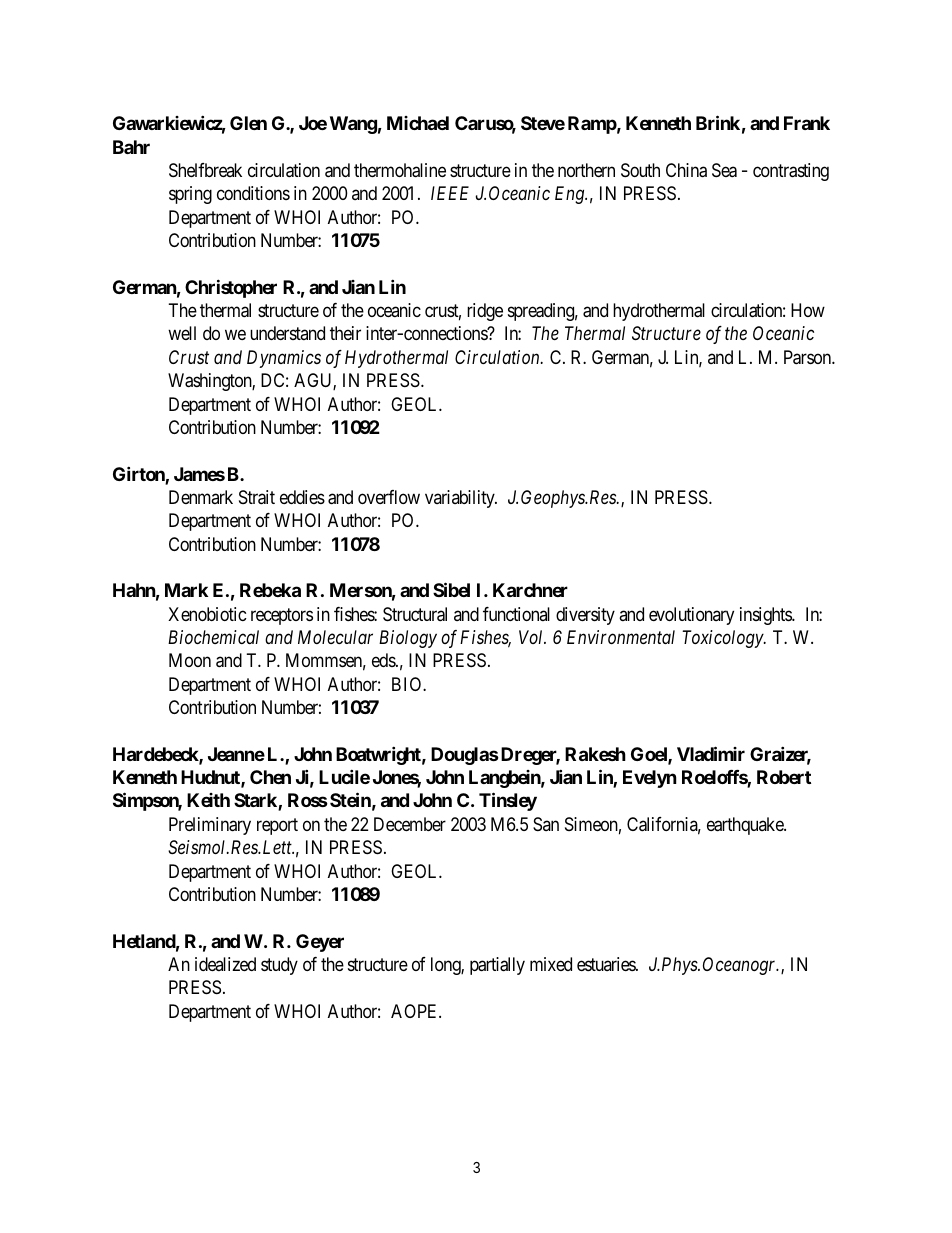  What do you see at coordinates (284, 359) in the document?
I see `Dynamics` at bounding box center [284, 359].
